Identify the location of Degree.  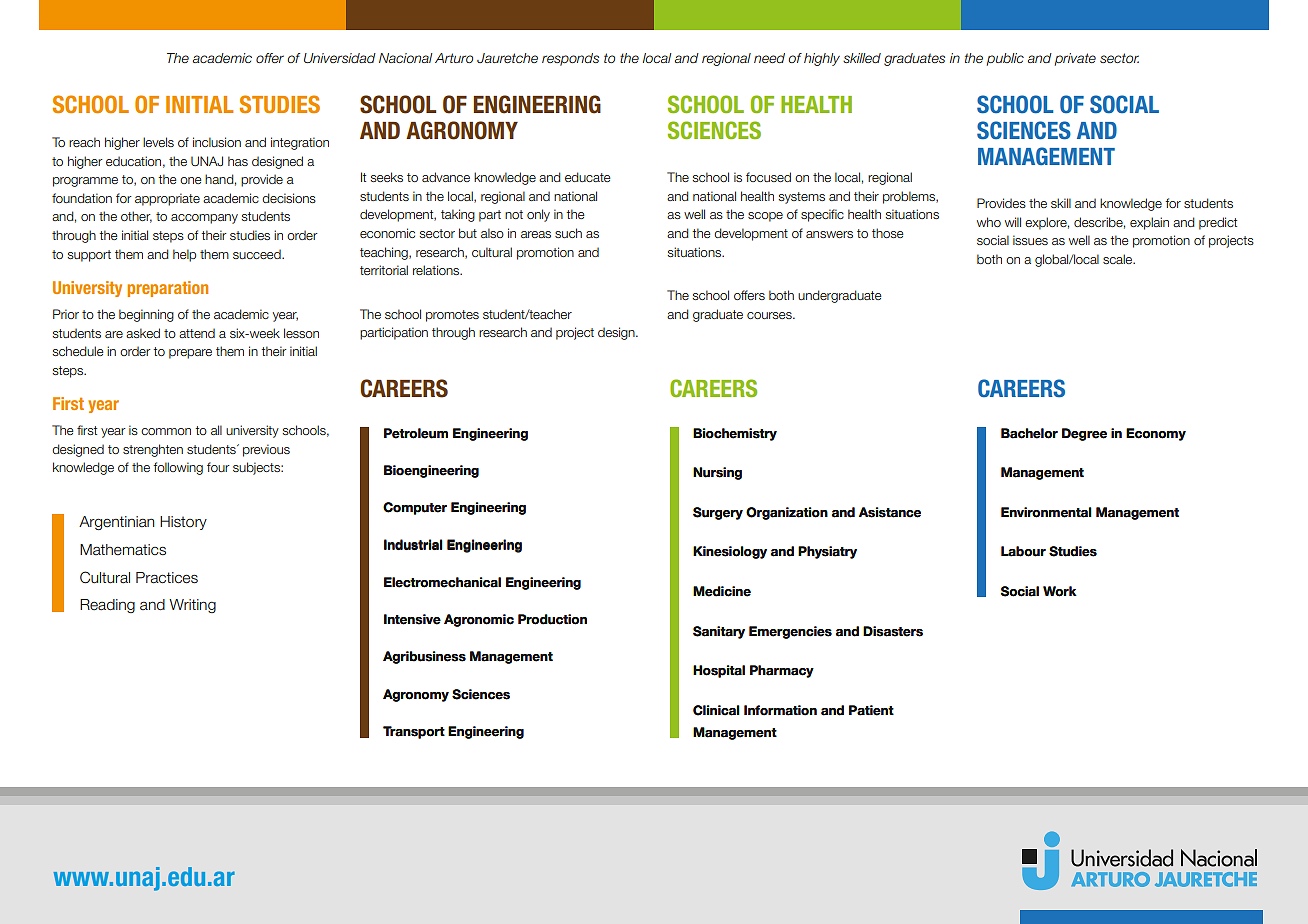
(1084, 434).
